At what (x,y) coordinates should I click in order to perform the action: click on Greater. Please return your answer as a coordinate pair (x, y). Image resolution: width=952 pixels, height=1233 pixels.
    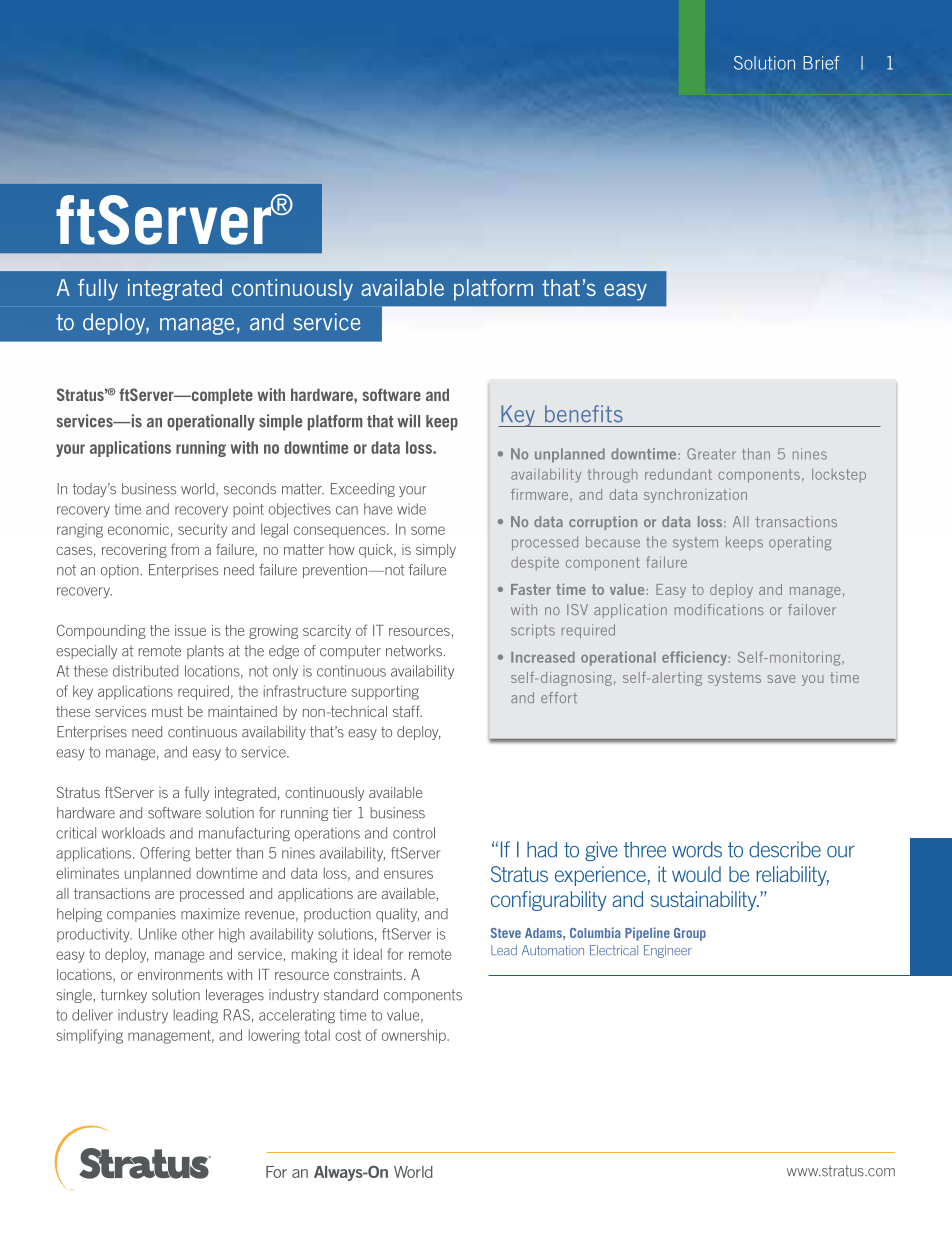
    Looking at the image, I should click on (711, 454).
